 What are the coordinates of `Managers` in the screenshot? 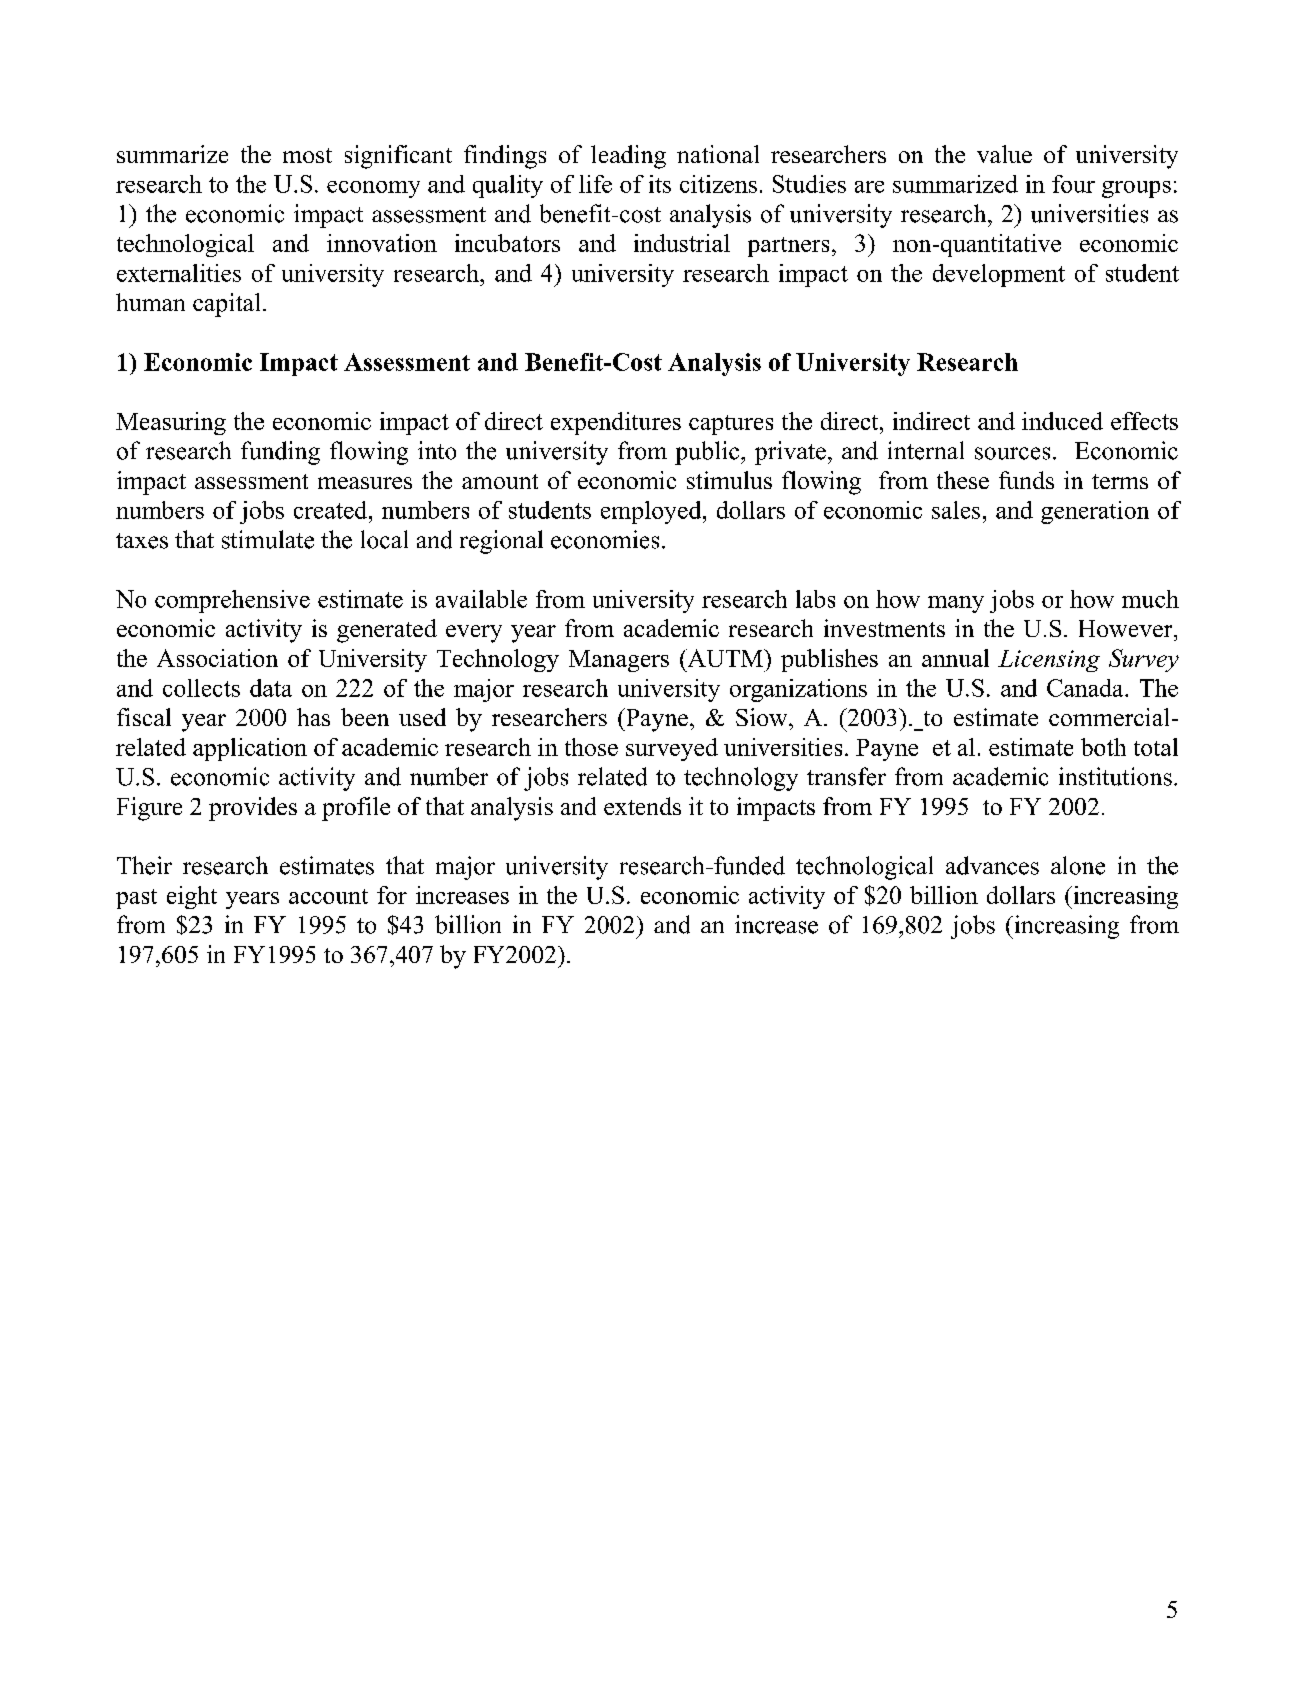 It's located at (619, 661).
